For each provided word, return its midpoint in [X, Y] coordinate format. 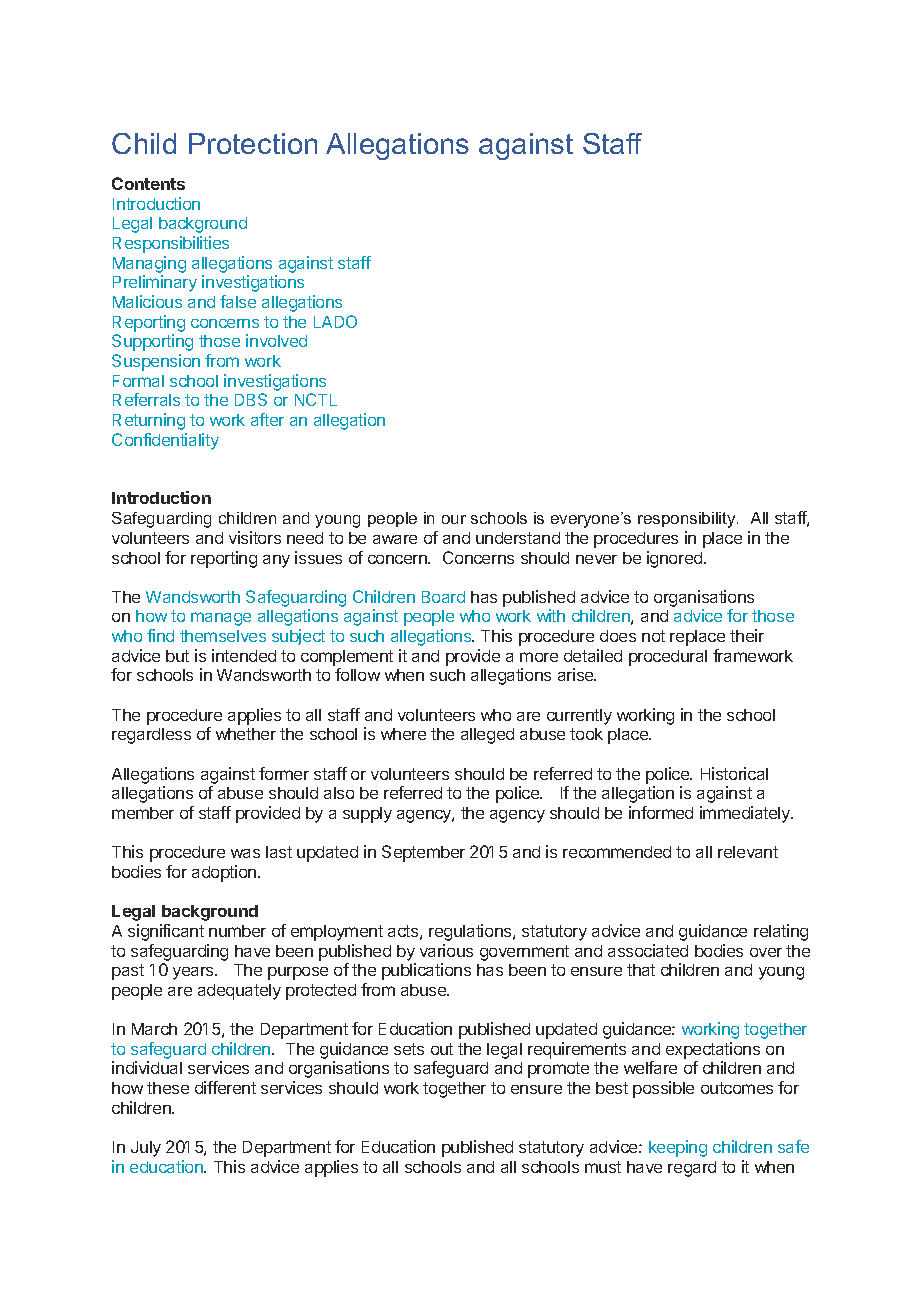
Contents [148, 183]
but [177, 656]
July [146, 1149]
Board [443, 597]
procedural [668, 658]
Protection [253, 143]
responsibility [688, 520]
